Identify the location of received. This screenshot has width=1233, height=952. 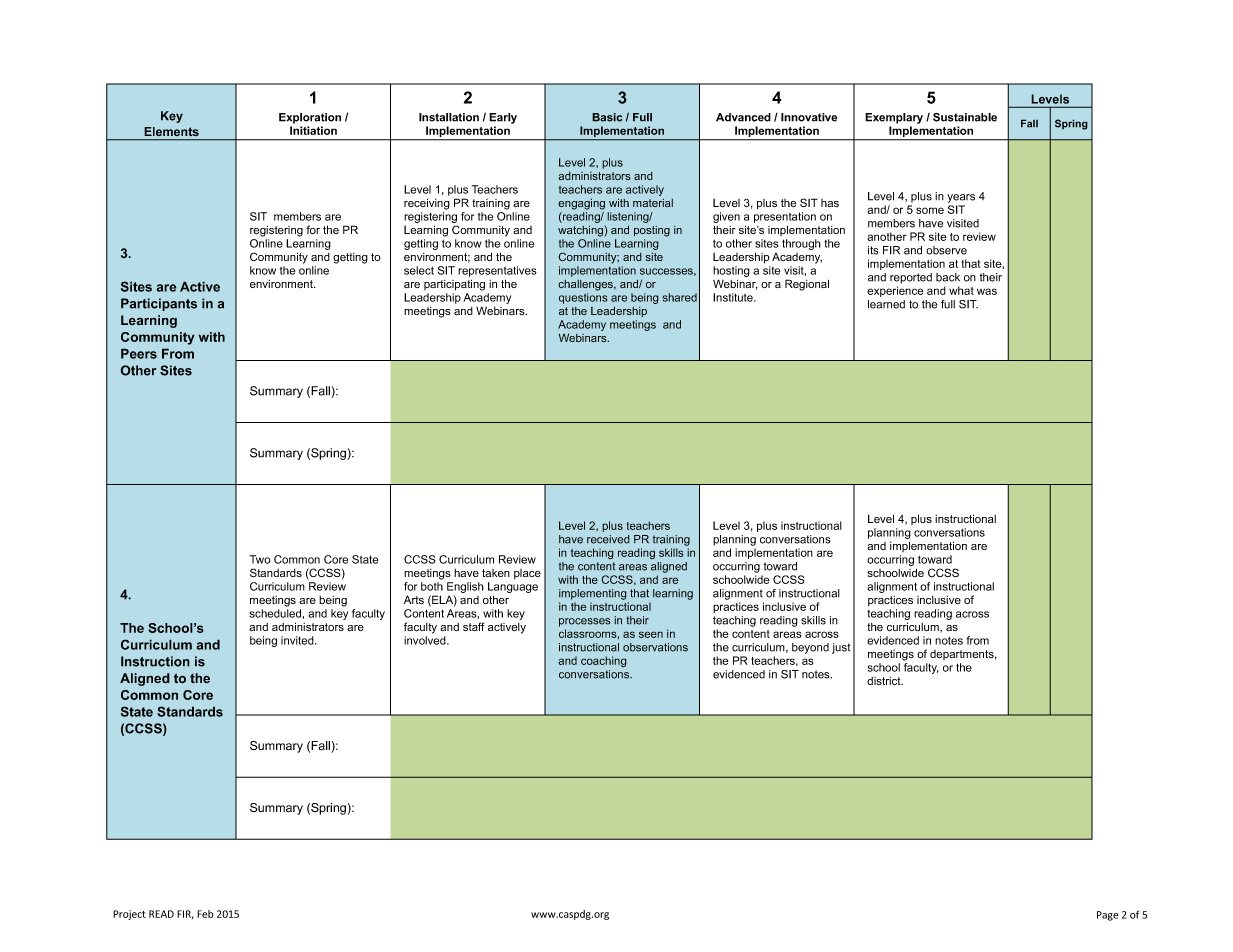
(608, 539).
